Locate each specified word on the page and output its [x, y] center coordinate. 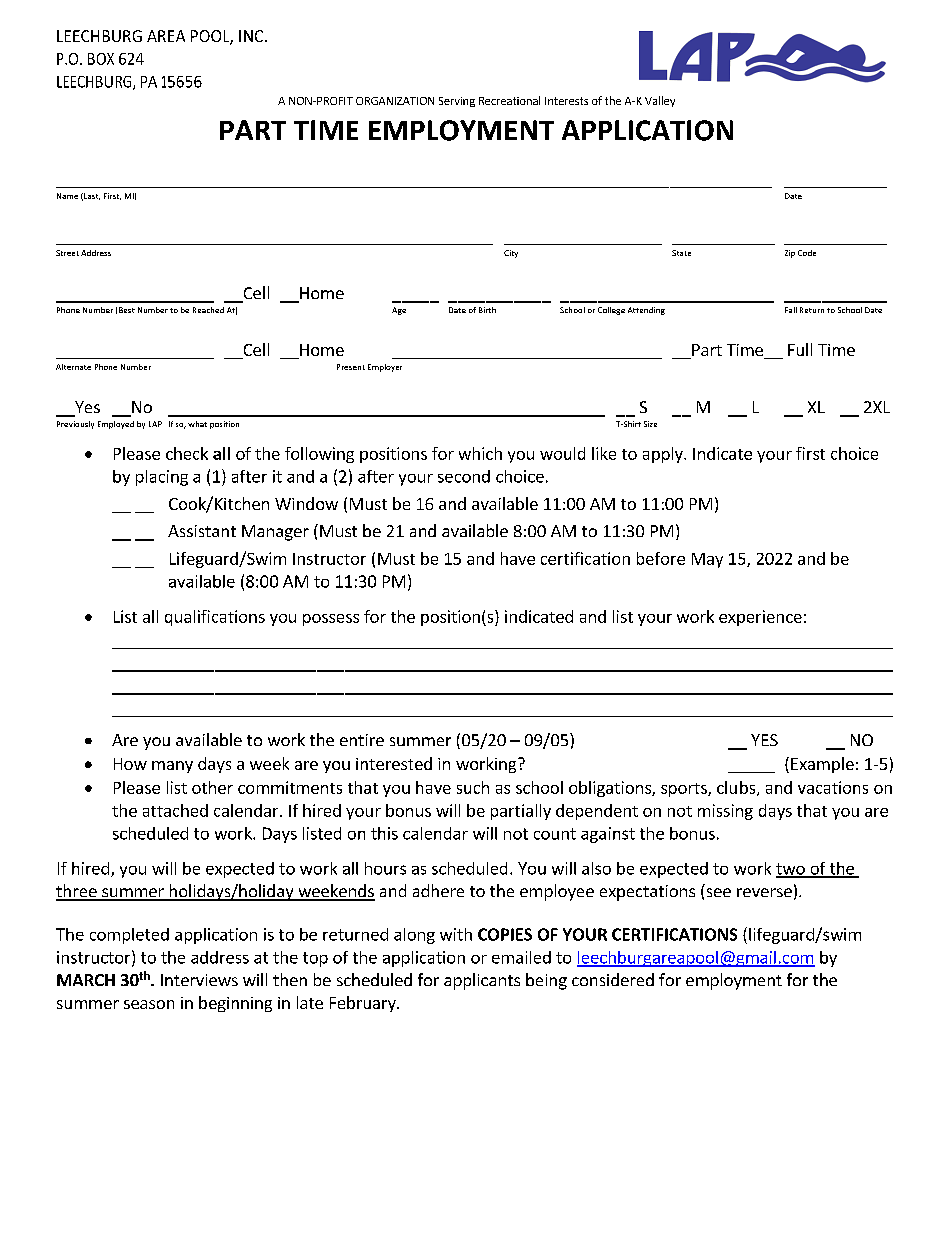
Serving [457, 102]
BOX [101, 59]
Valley [660, 101]
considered [613, 979]
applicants [482, 981]
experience [760, 618]
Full [800, 349]
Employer [385, 368]
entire [362, 740]
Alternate [73, 367]
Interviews [199, 980]
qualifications [215, 618]
